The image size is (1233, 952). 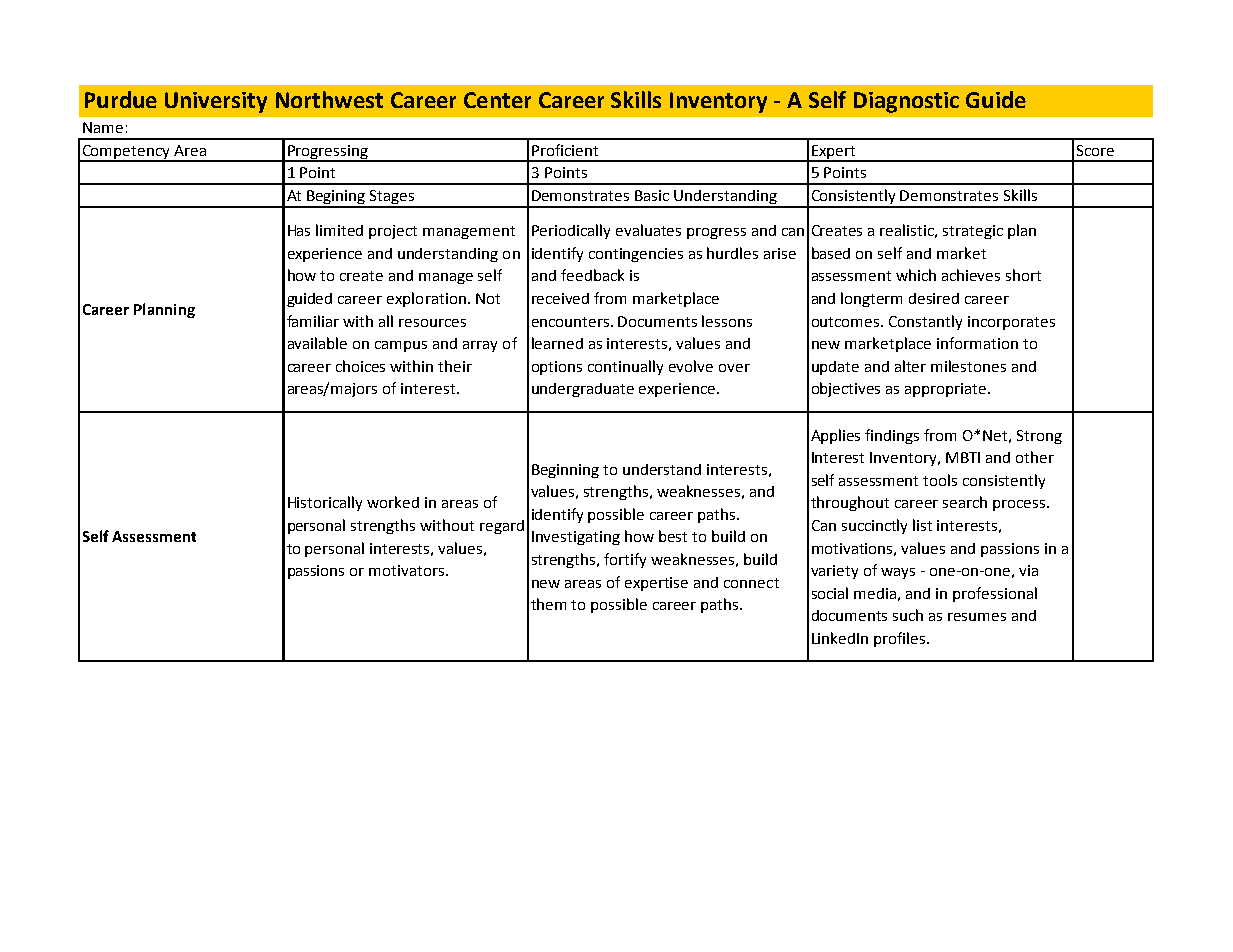 I want to click on Historically, so click(x=325, y=503).
